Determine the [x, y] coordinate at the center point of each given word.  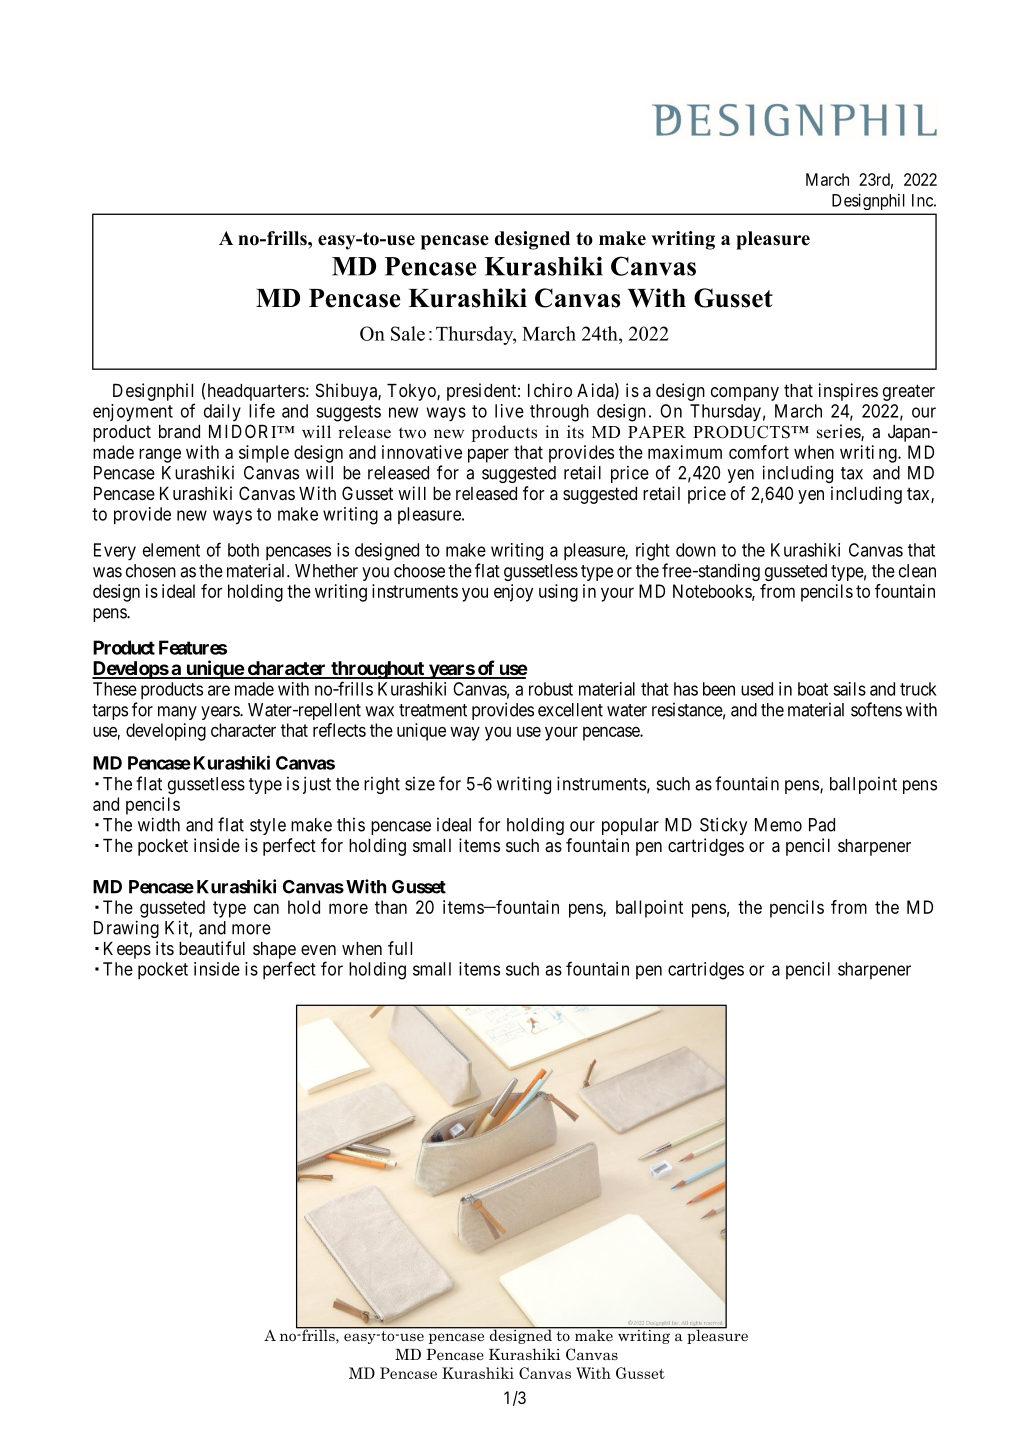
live [509, 411]
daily [222, 413]
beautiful [212, 948]
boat [813, 689]
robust [551, 689]
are [219, 690]
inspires [848, 392]
